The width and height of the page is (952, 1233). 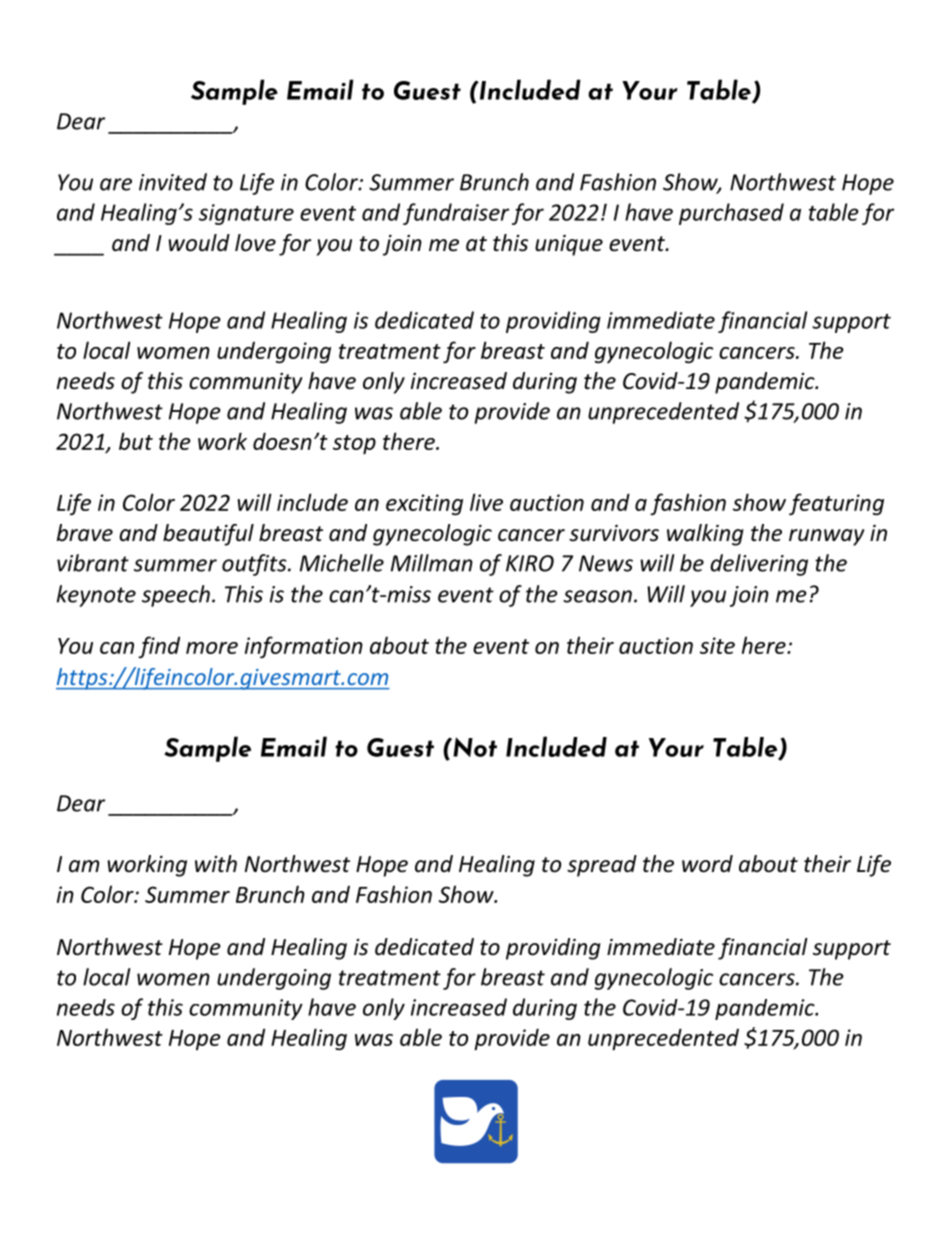 I want to click on purchased, so click(x=731, y=214).
